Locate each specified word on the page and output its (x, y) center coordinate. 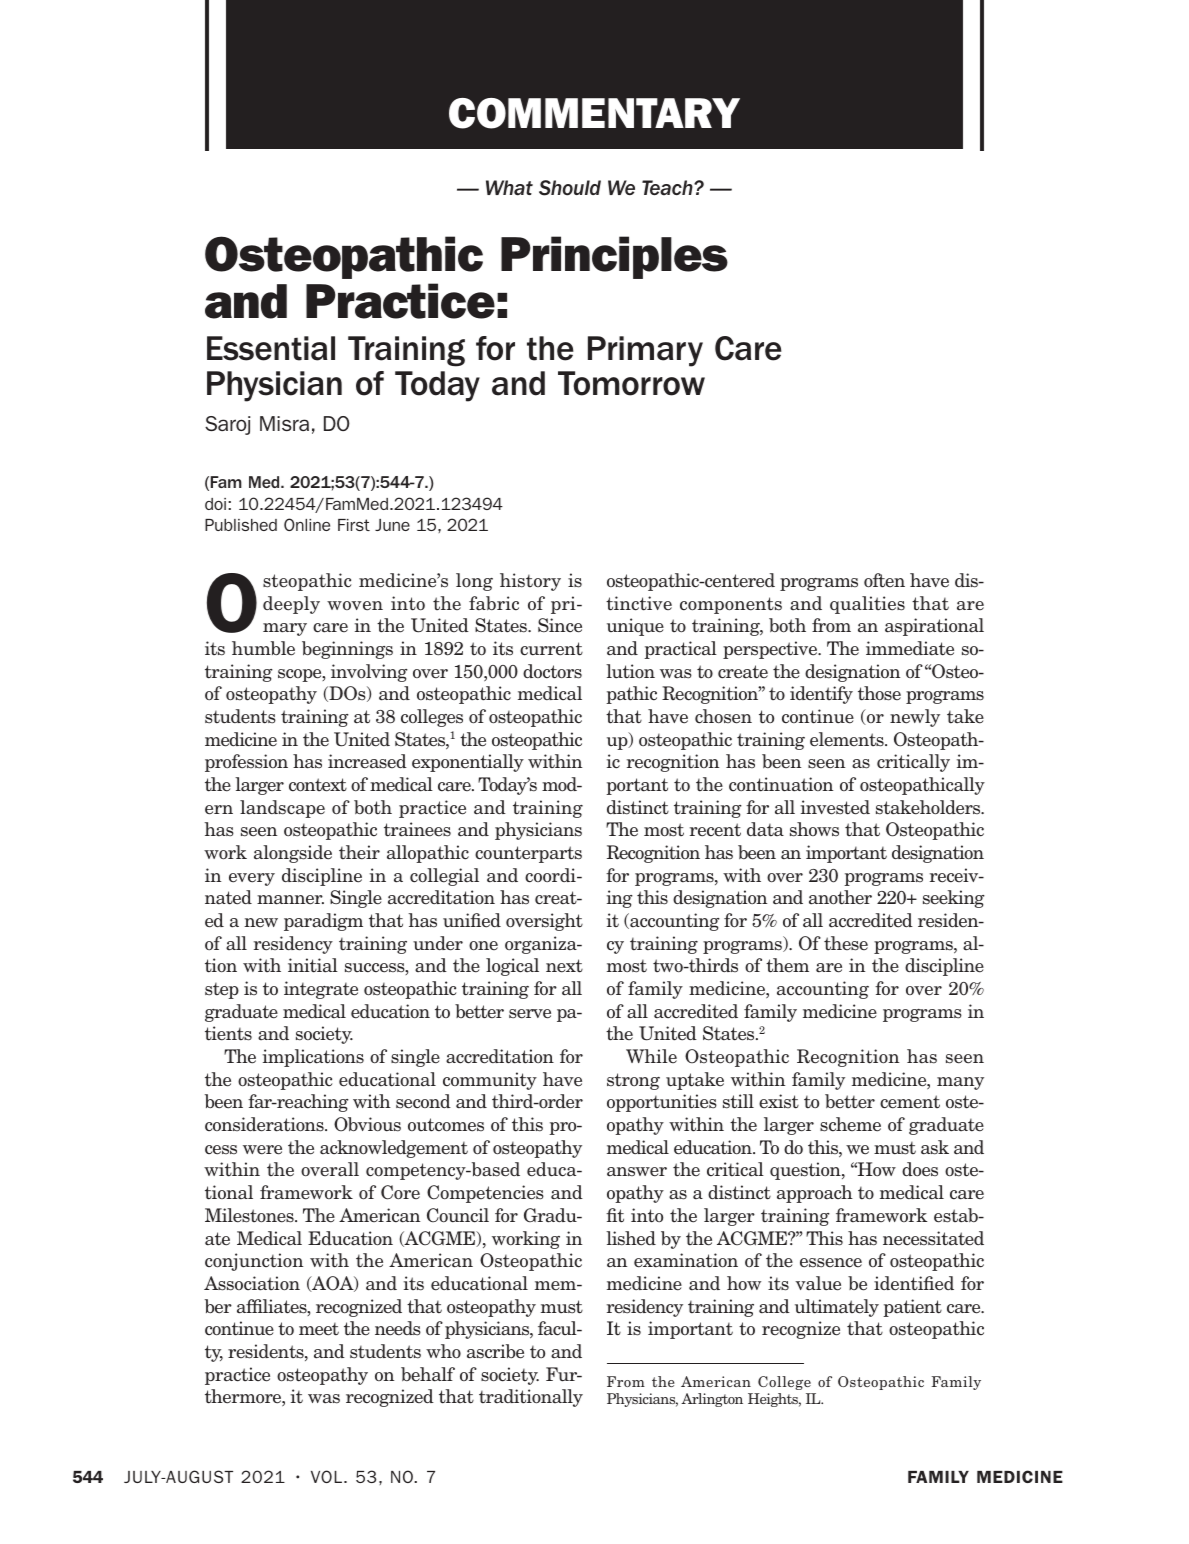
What (509, 188)
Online (307, 524)
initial (313, 965)
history (530, 582)
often (884, 580)
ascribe (495, 1351)
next (564, 966)
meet (319, 1329)
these (846, 943)
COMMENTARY (594, 113)
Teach (668, 187)
